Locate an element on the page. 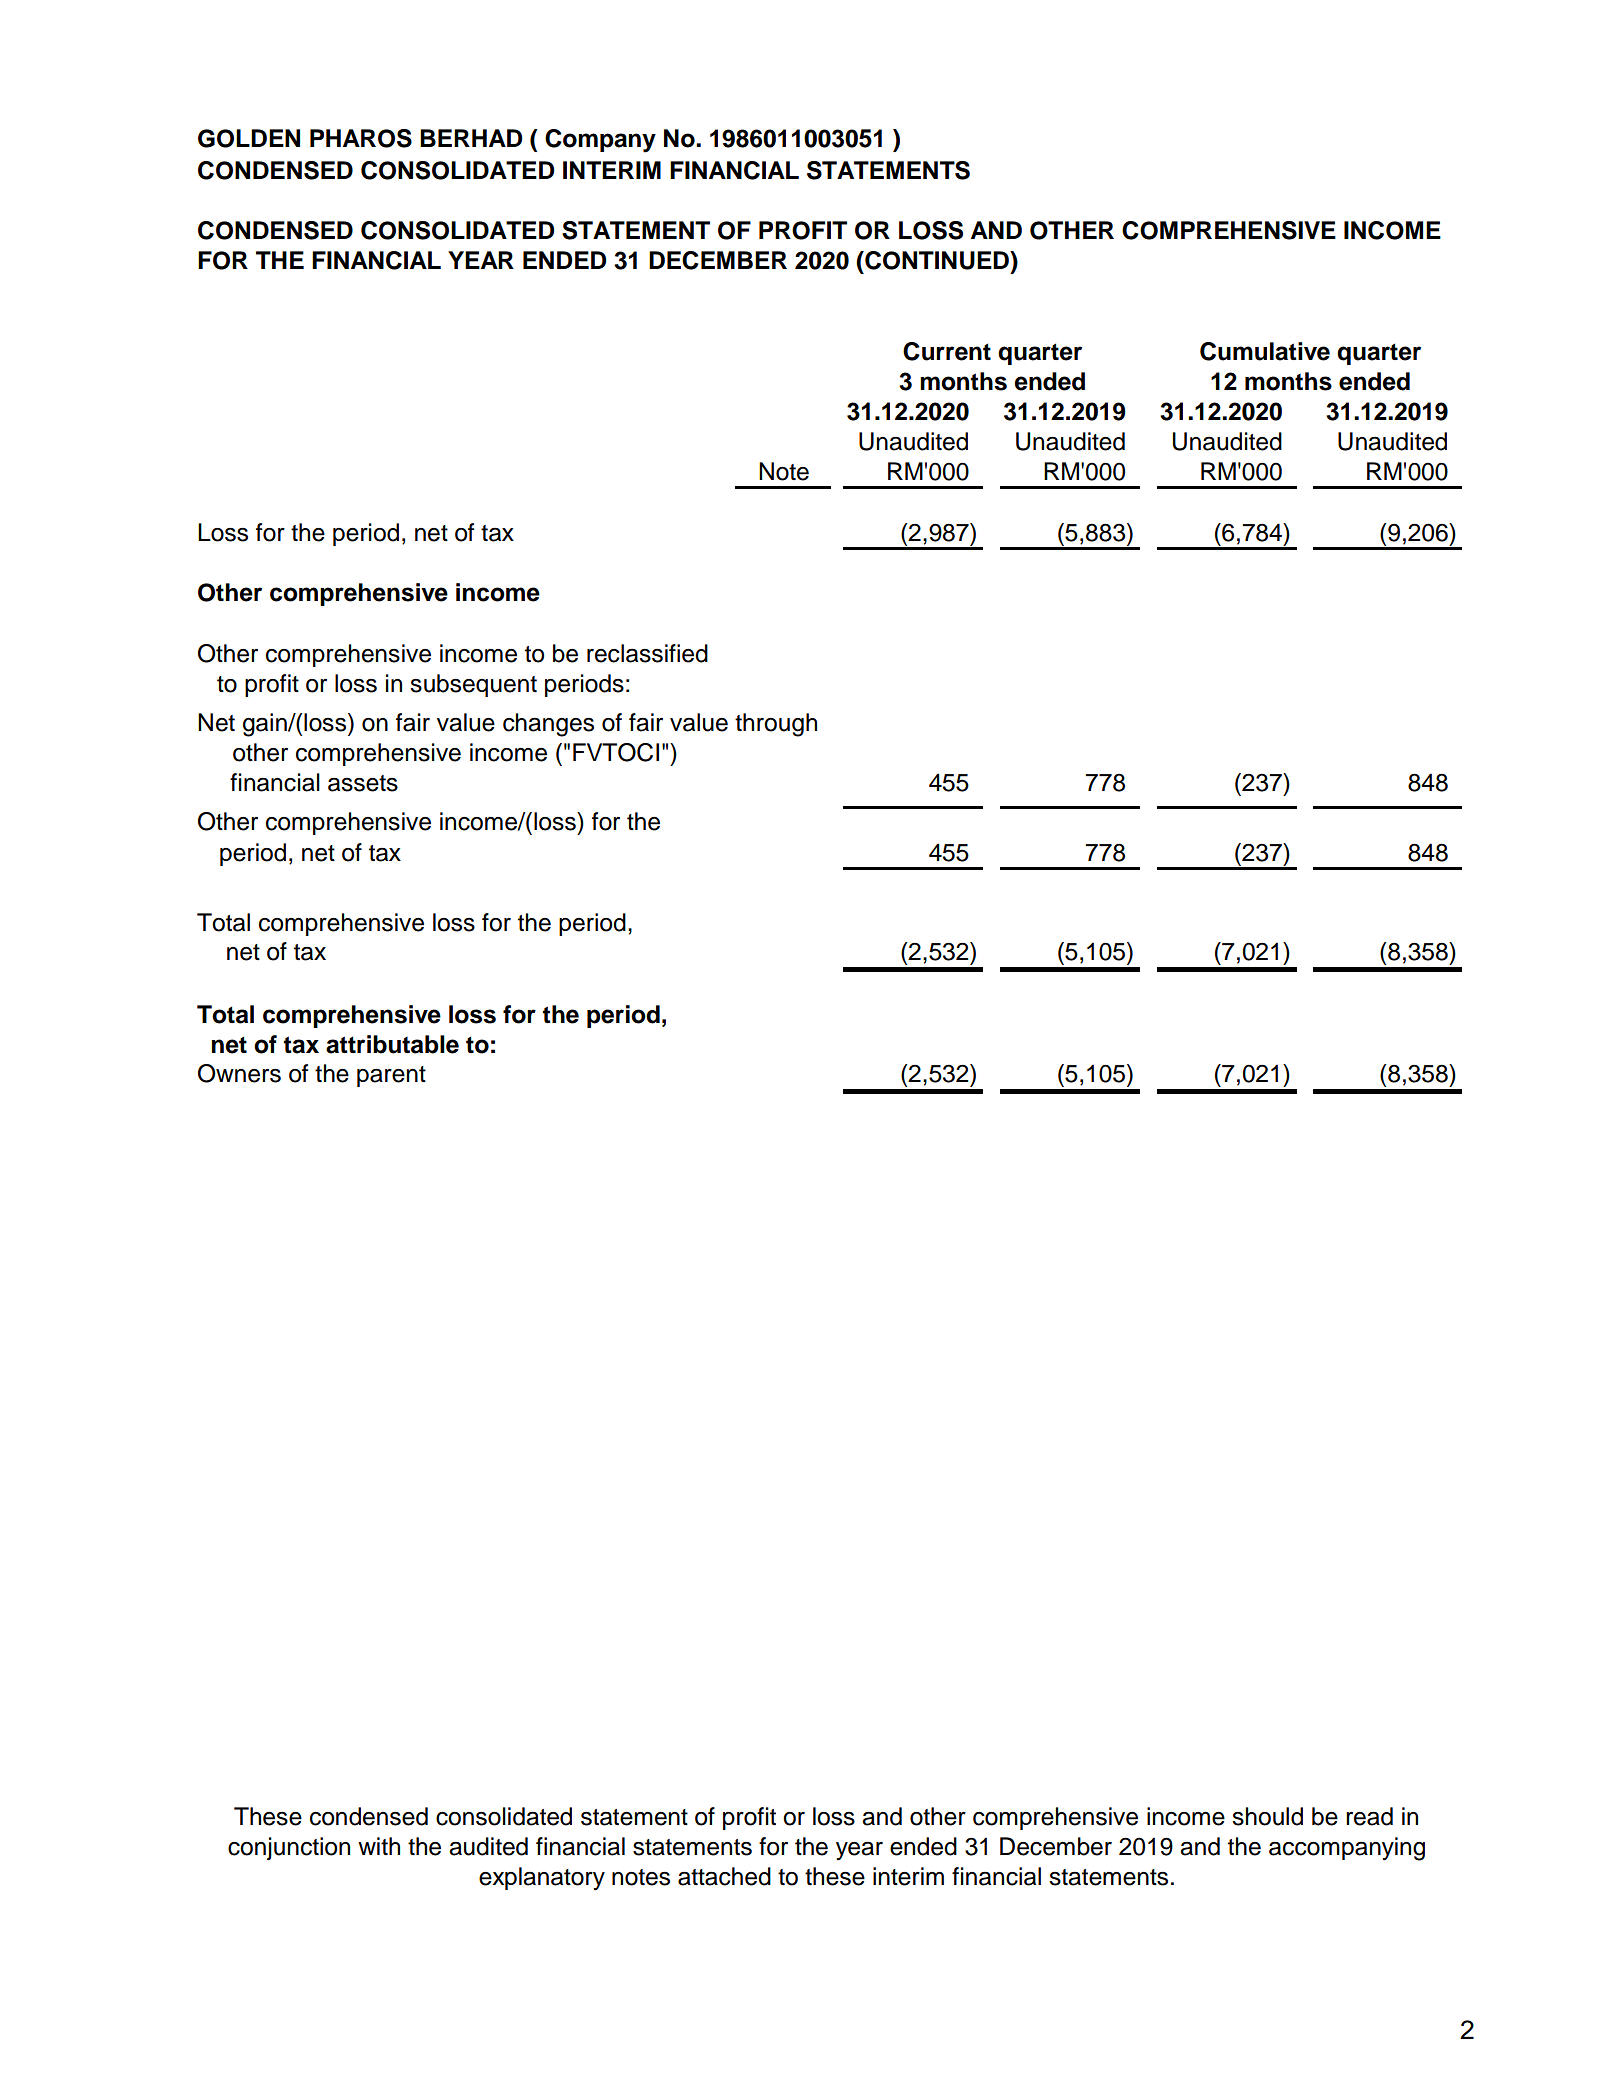 This document has width=1620, height=2097. with is located at coordinates (379, 1846).
